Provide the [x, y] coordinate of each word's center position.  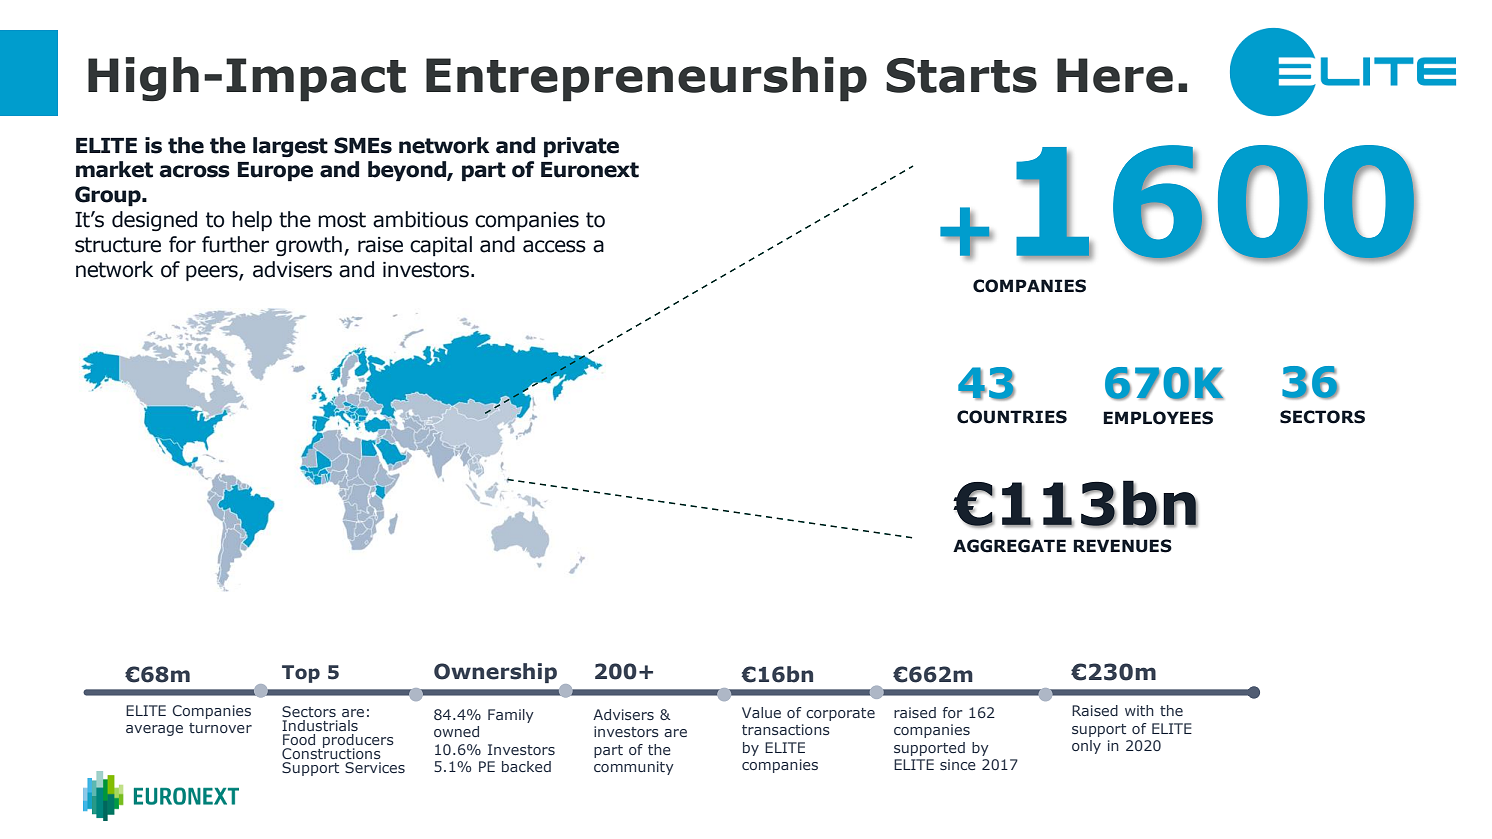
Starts [961, 75]
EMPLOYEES [1158, 418]
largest [290, 147]
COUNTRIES [1012, 417]
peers [213, 273]
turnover [220, 728]
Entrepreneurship [646, 79]
